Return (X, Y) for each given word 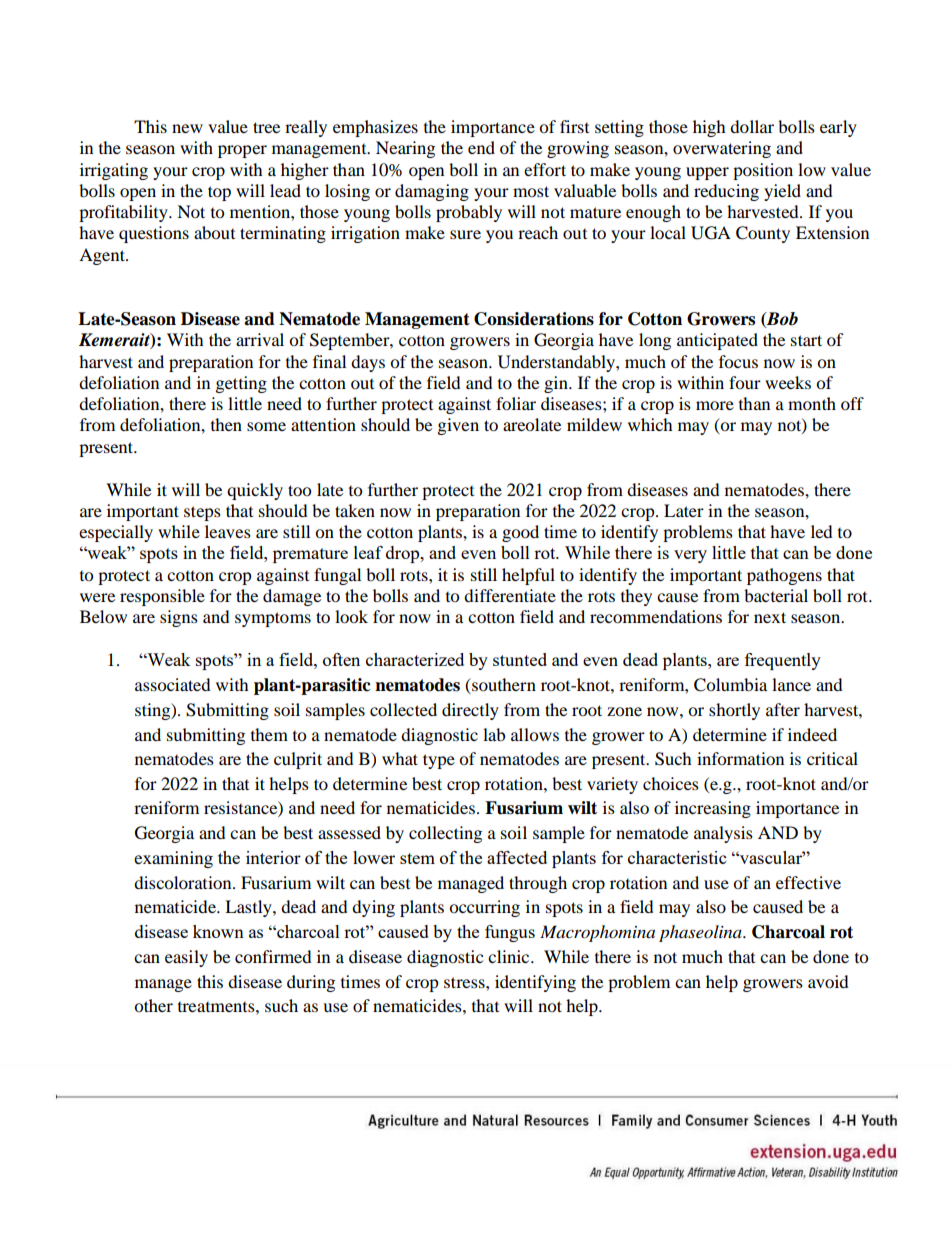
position (763, 171)
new (187, 128)
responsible (162, 597)
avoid (828, 981)
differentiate (510, 595)
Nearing (405, 149)
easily (186, 958)
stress (465, 982)
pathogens (784, 576)
